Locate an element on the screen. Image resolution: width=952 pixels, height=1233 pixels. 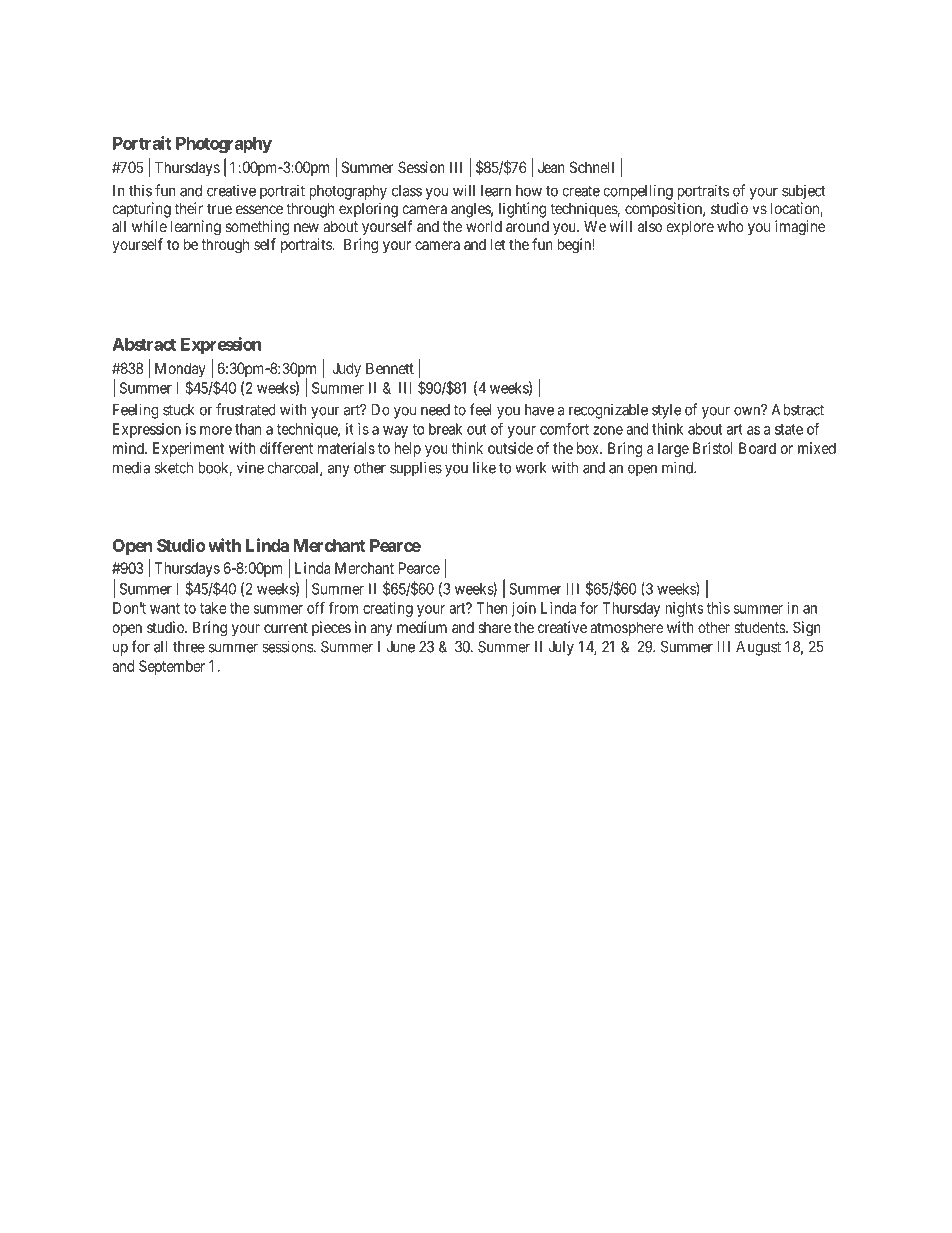
share is located at coordinates (494, 627).
